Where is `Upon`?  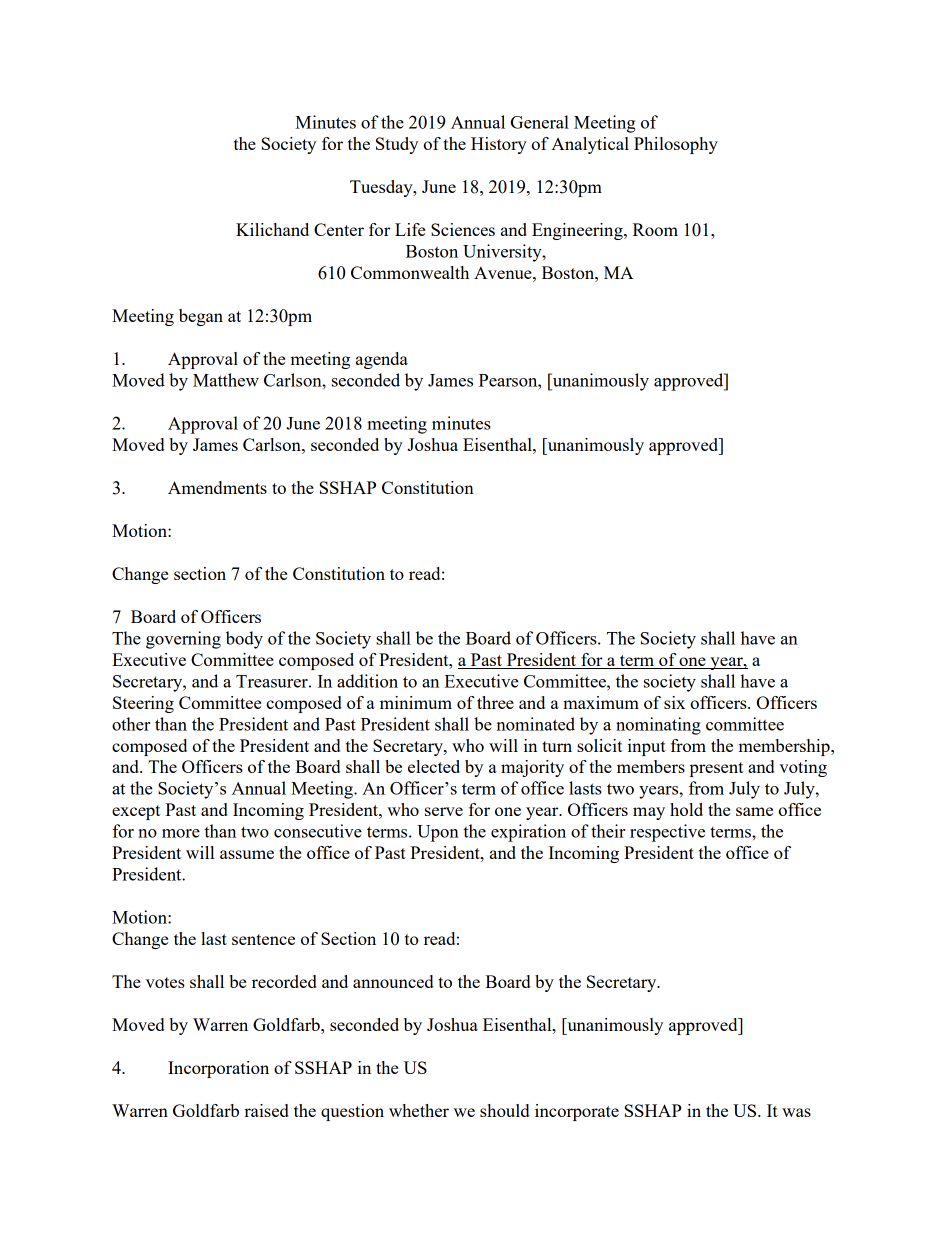 Upon is located at coordinates (438, 833).
